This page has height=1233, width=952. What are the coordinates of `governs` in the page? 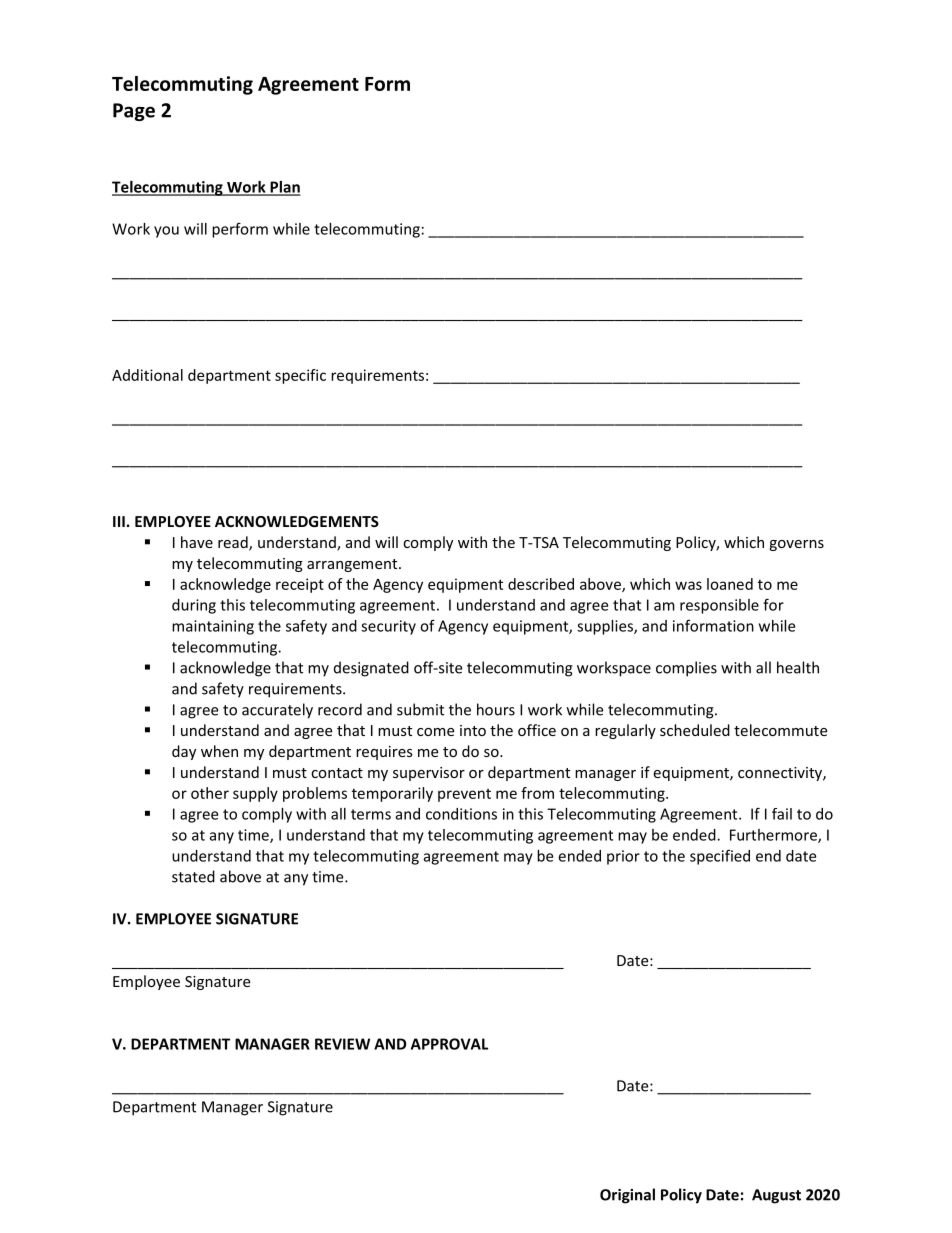 It's located at (796, 545).
